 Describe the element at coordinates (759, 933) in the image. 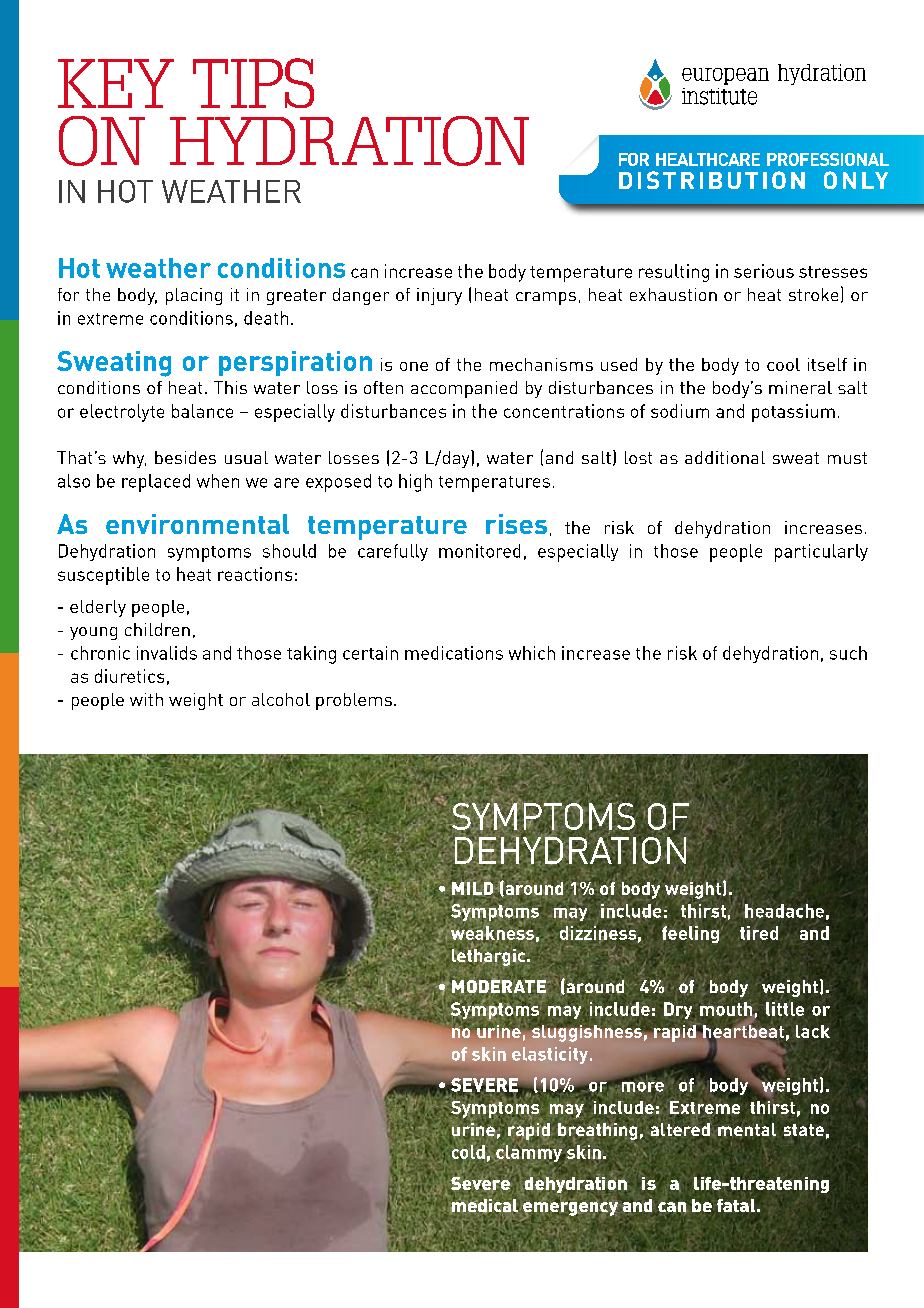

I see `tired` at that location.
